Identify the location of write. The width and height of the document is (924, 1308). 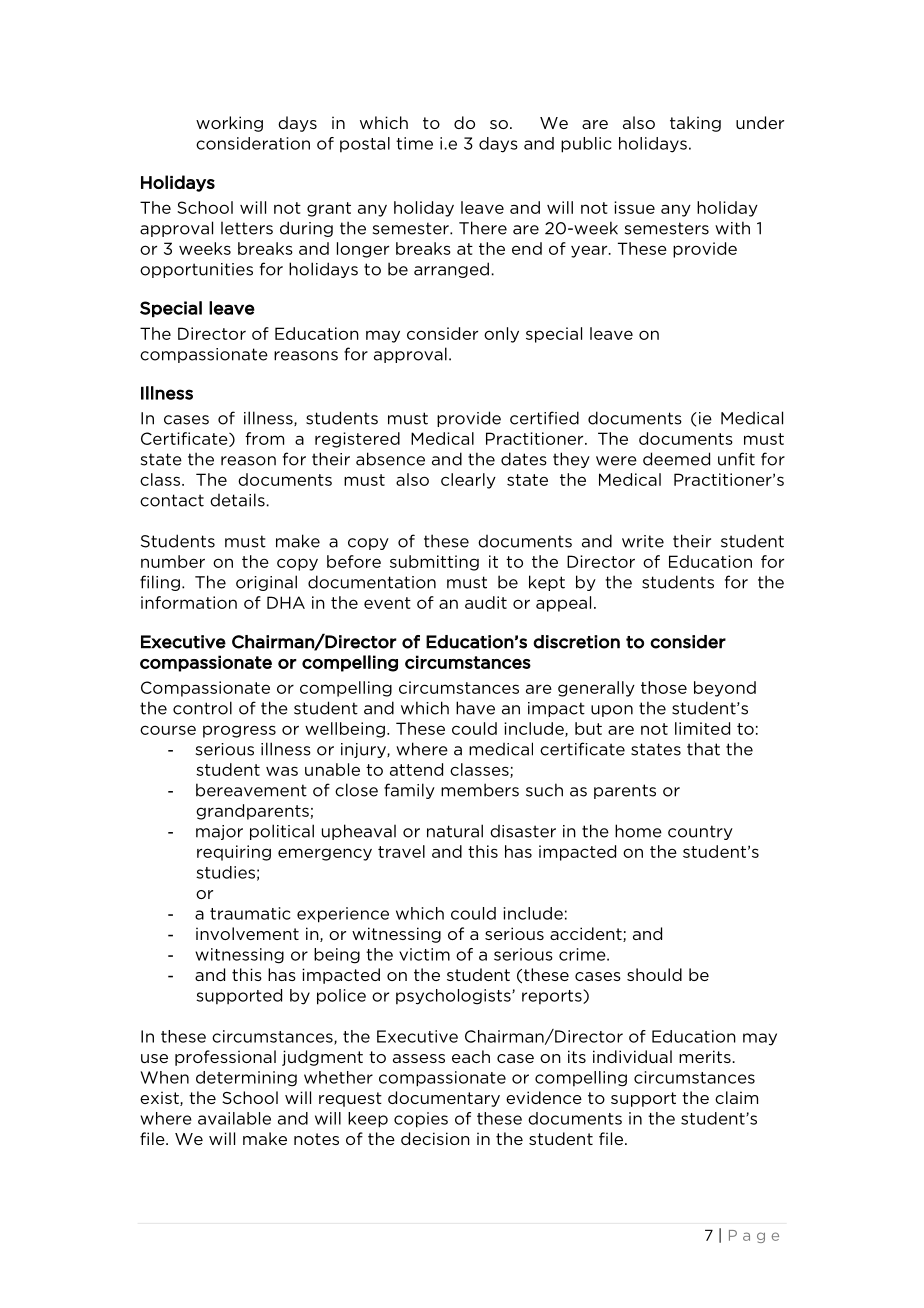
(643, 541).
